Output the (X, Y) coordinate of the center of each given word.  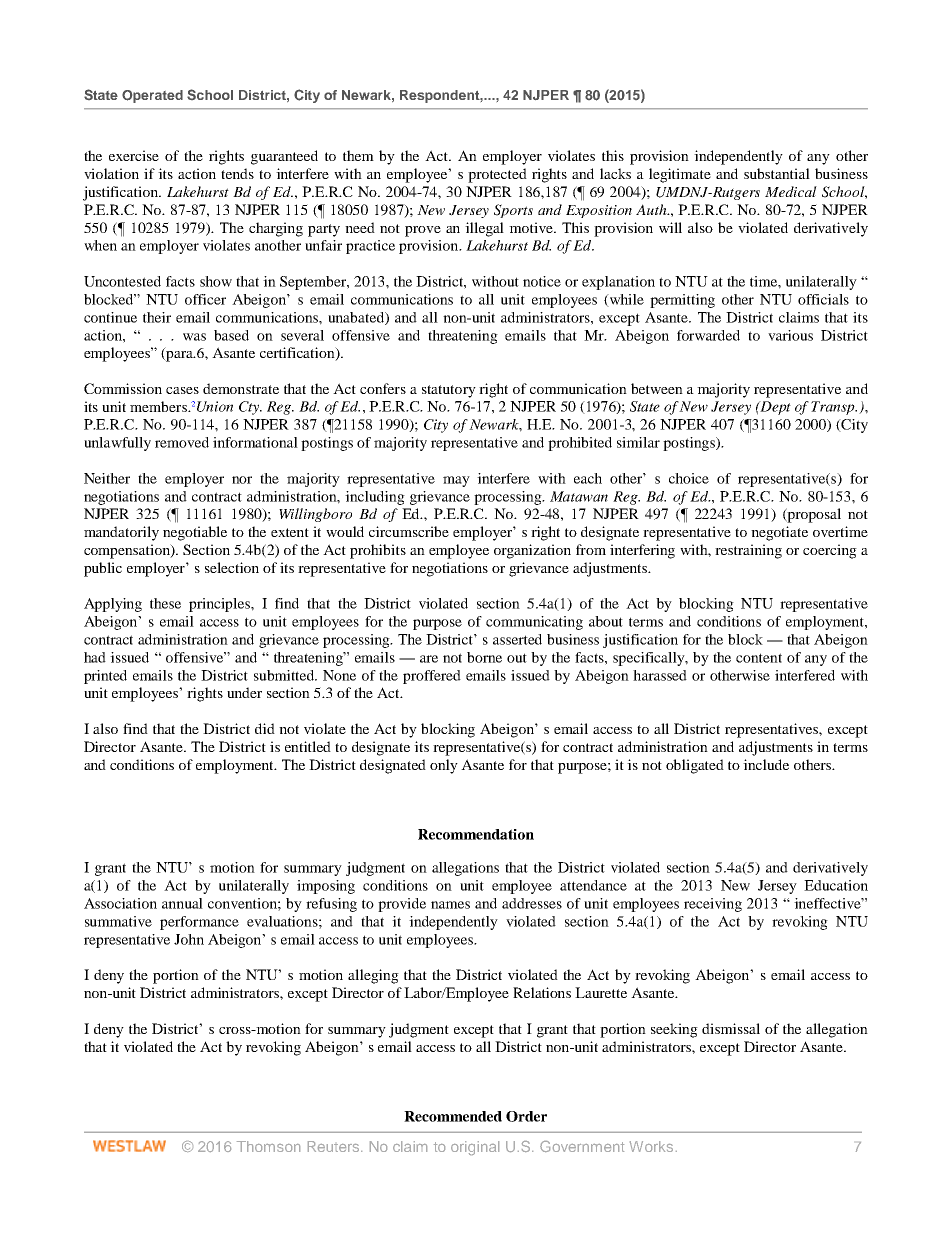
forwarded (708, 335)
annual (182, 903)
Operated (152, 96)
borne (484, 657)
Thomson (268, 1146)
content (759, 658)
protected (497, 175)
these (165, 603)
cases (182, 390)
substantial (777, 173)
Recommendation (476, 834)
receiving (713, 905)
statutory (449, 391)
